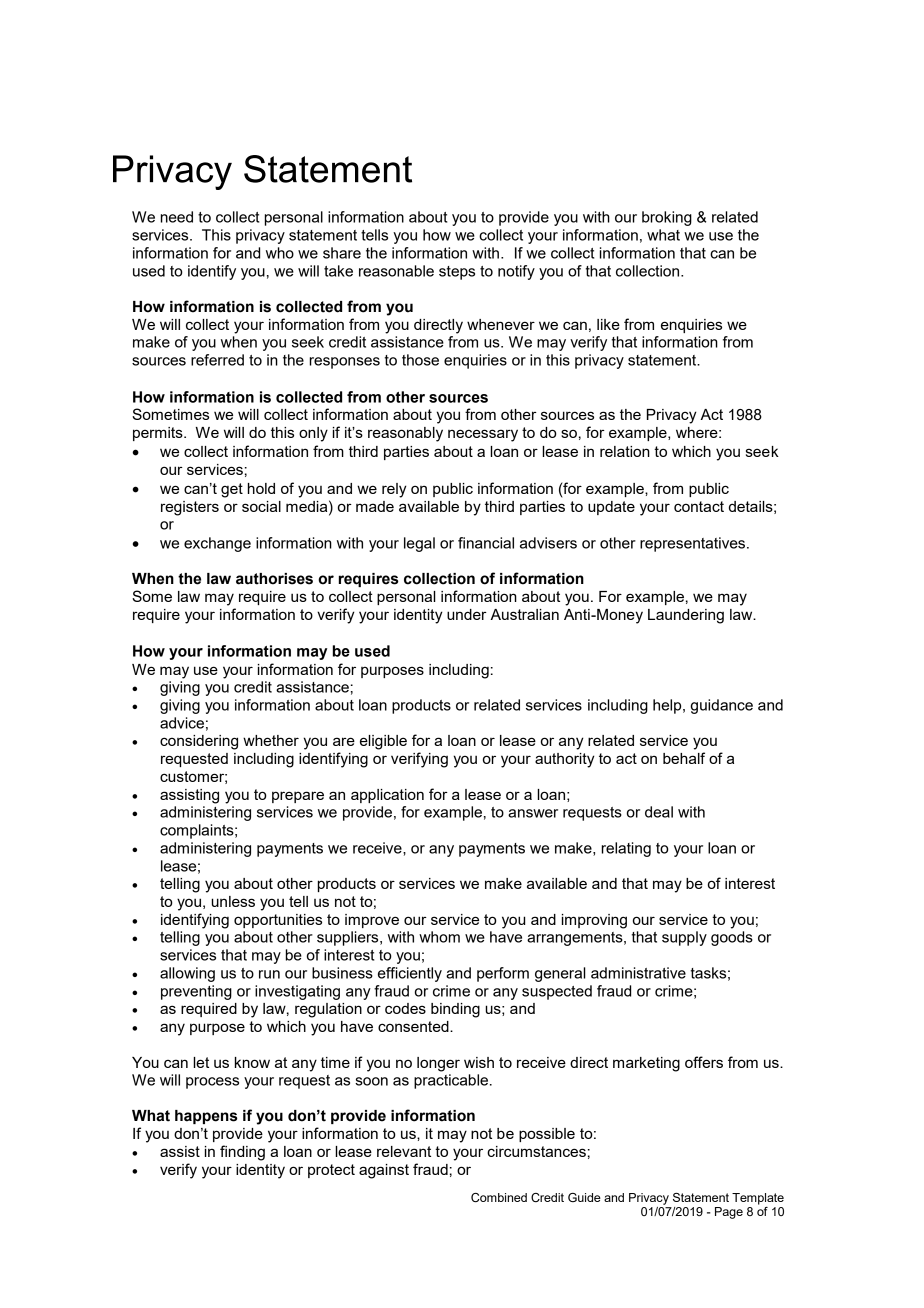 This screenshot has width=924, height=1308. Describe the element at coordinates (383, 742) in the screenshot. I see `eligible` at that location.
